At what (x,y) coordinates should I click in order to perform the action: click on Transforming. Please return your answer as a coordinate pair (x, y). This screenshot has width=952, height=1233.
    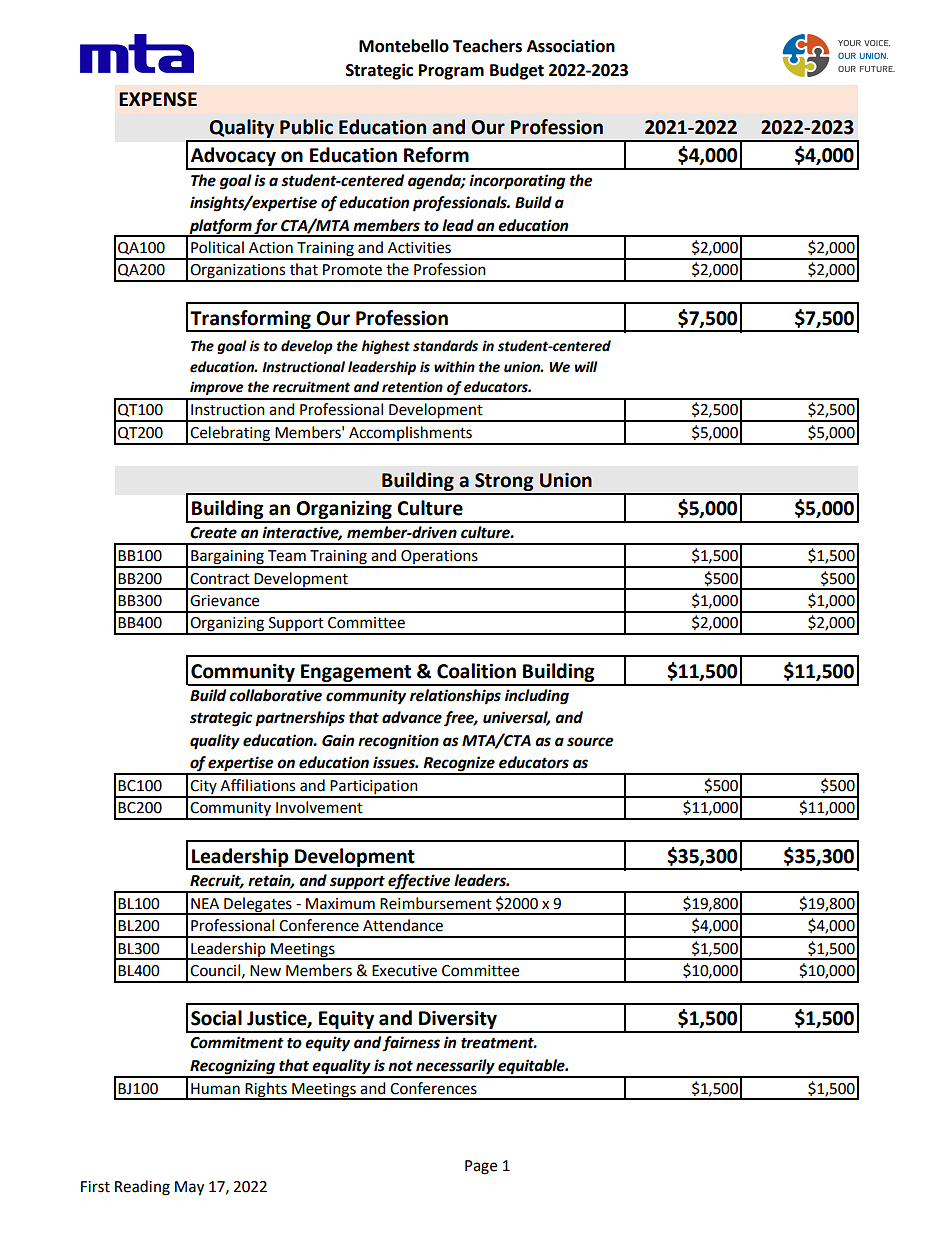
    Looking at the image, I should click on (250, 320).
